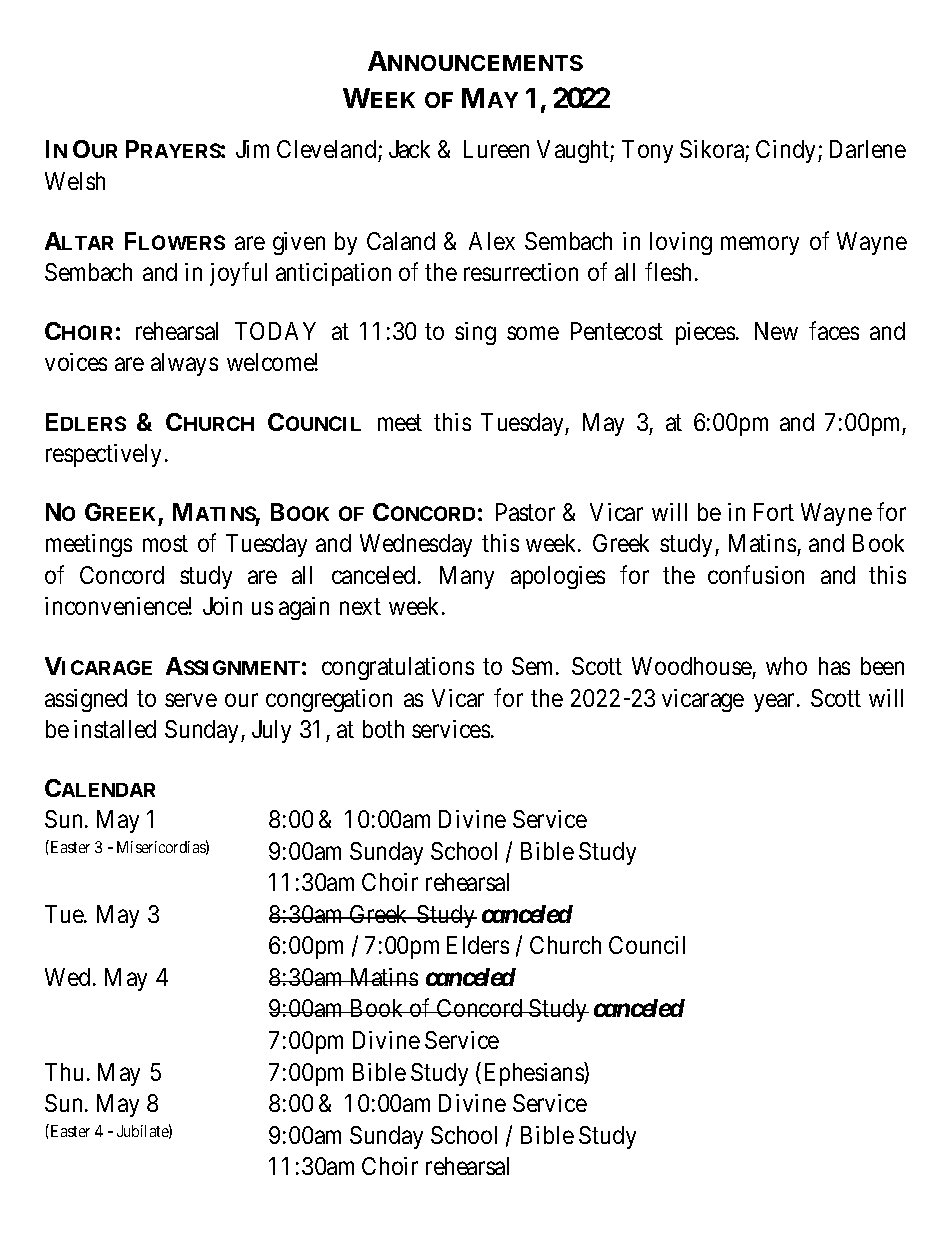  I want to click on Cindy, so click(787, 151).
